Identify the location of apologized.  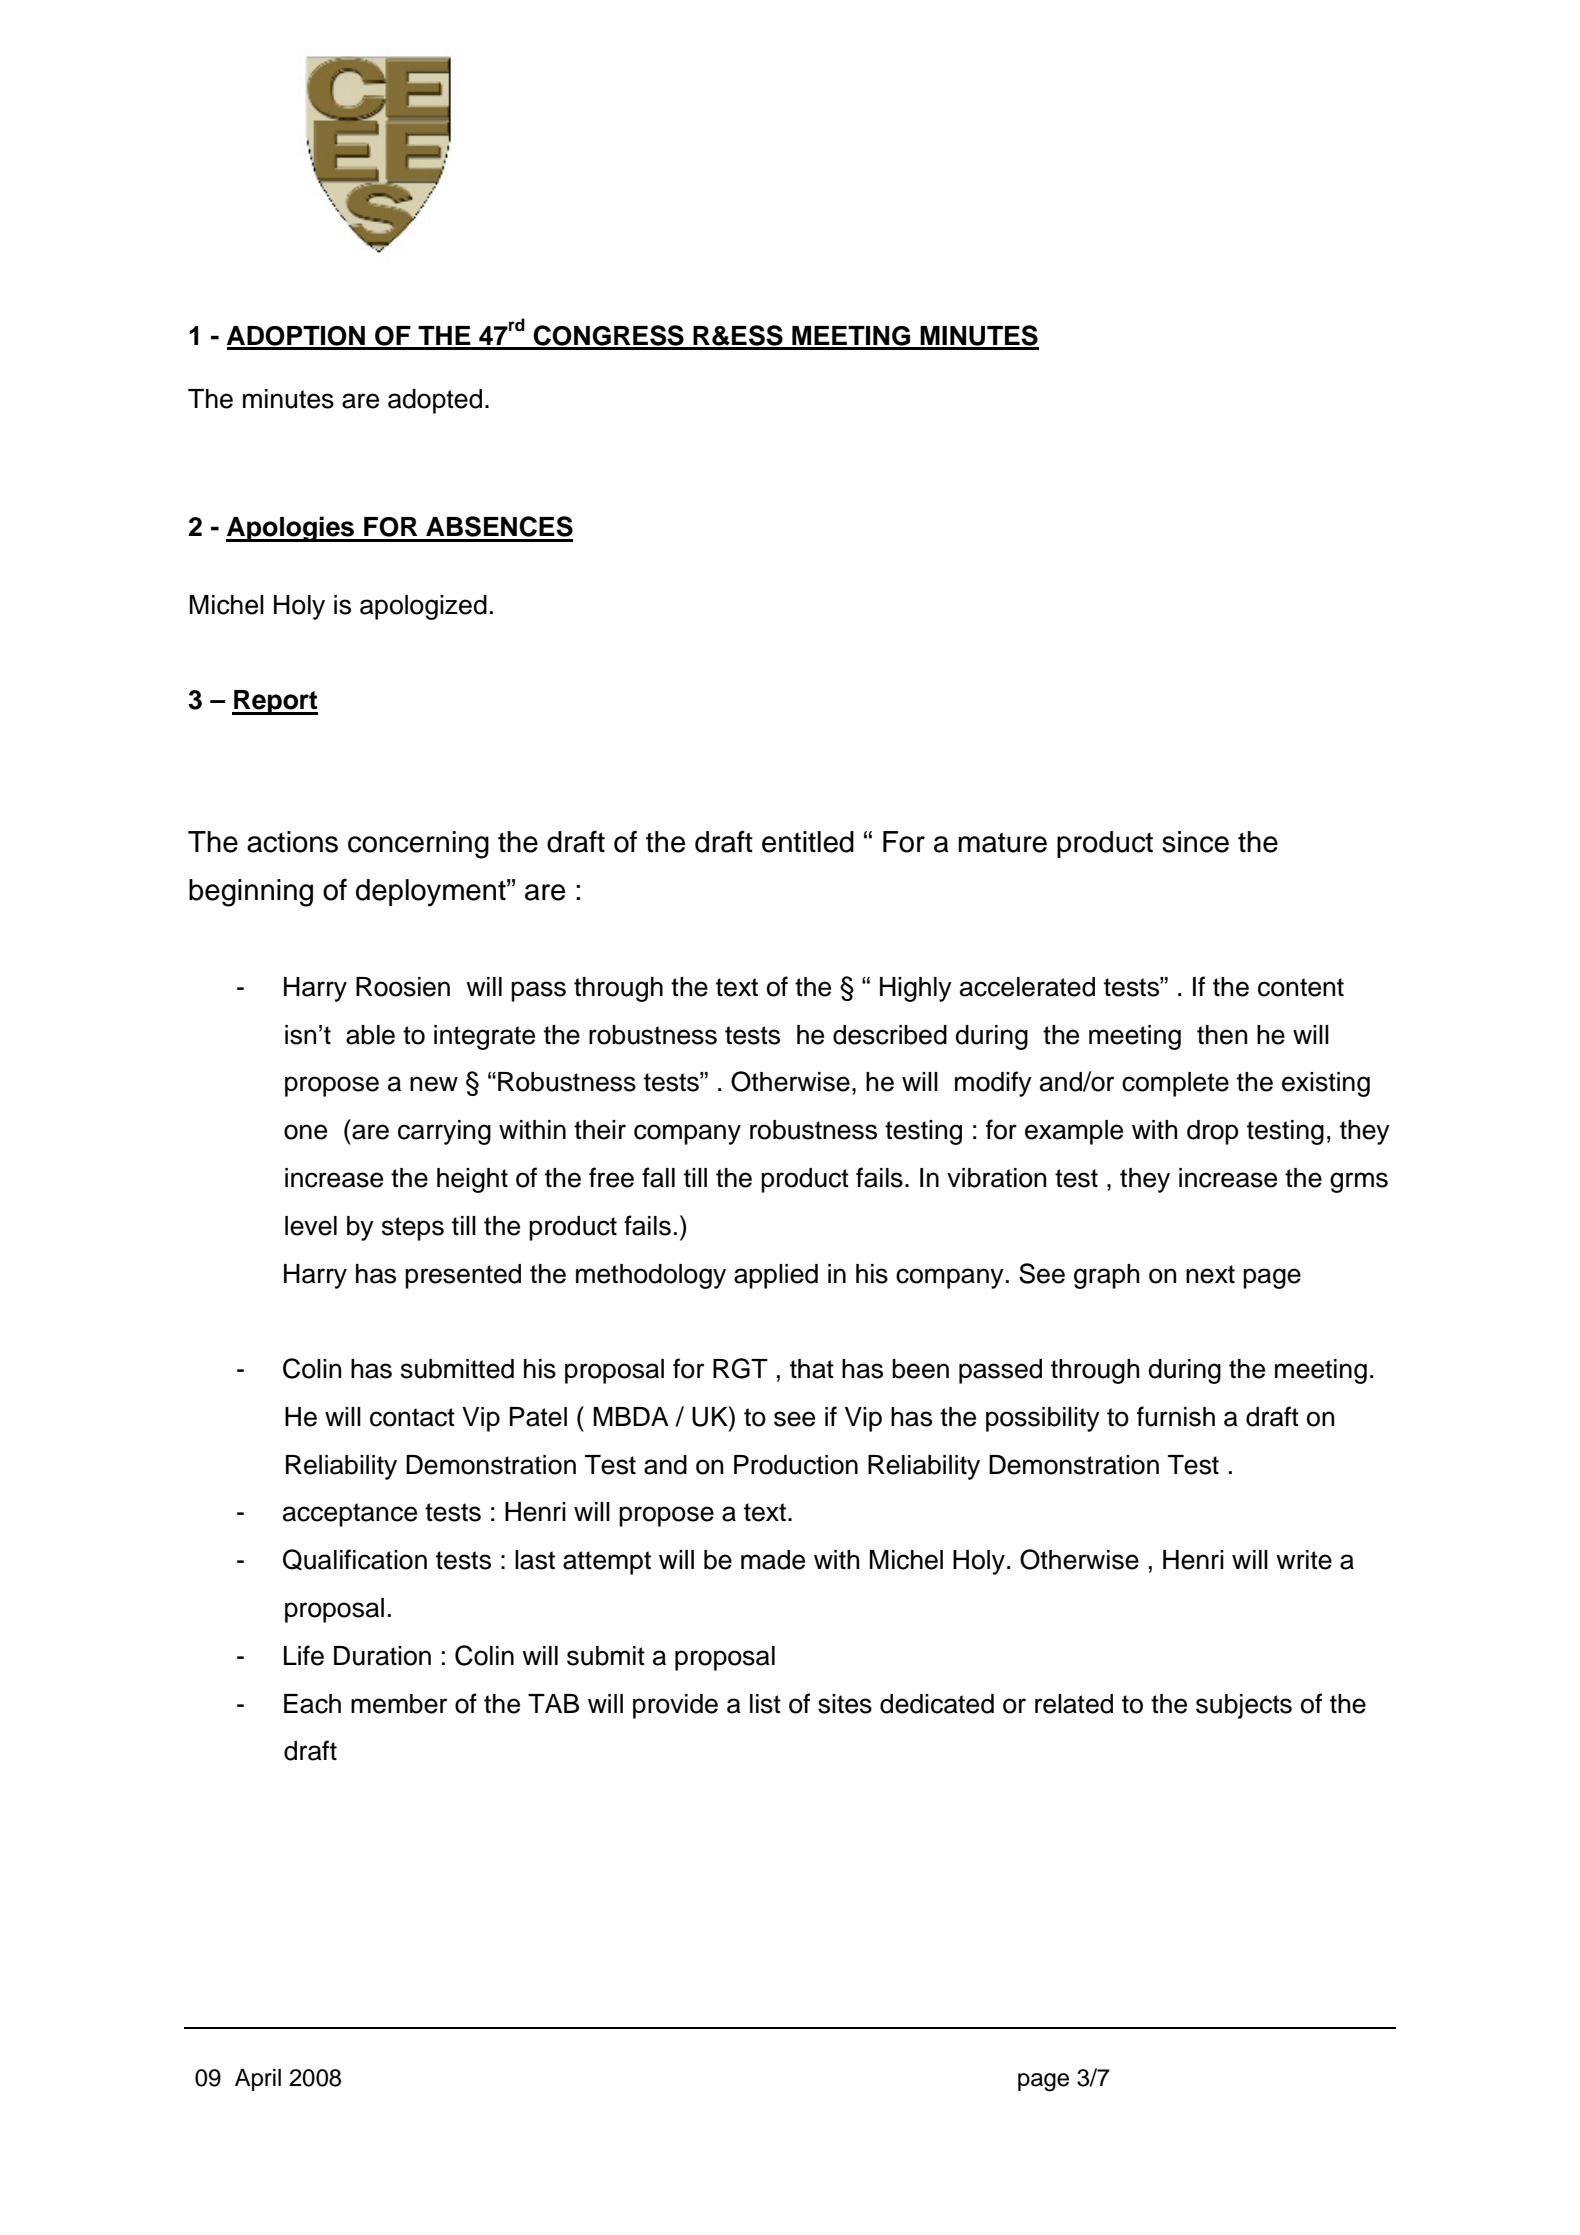
(423, 607).
